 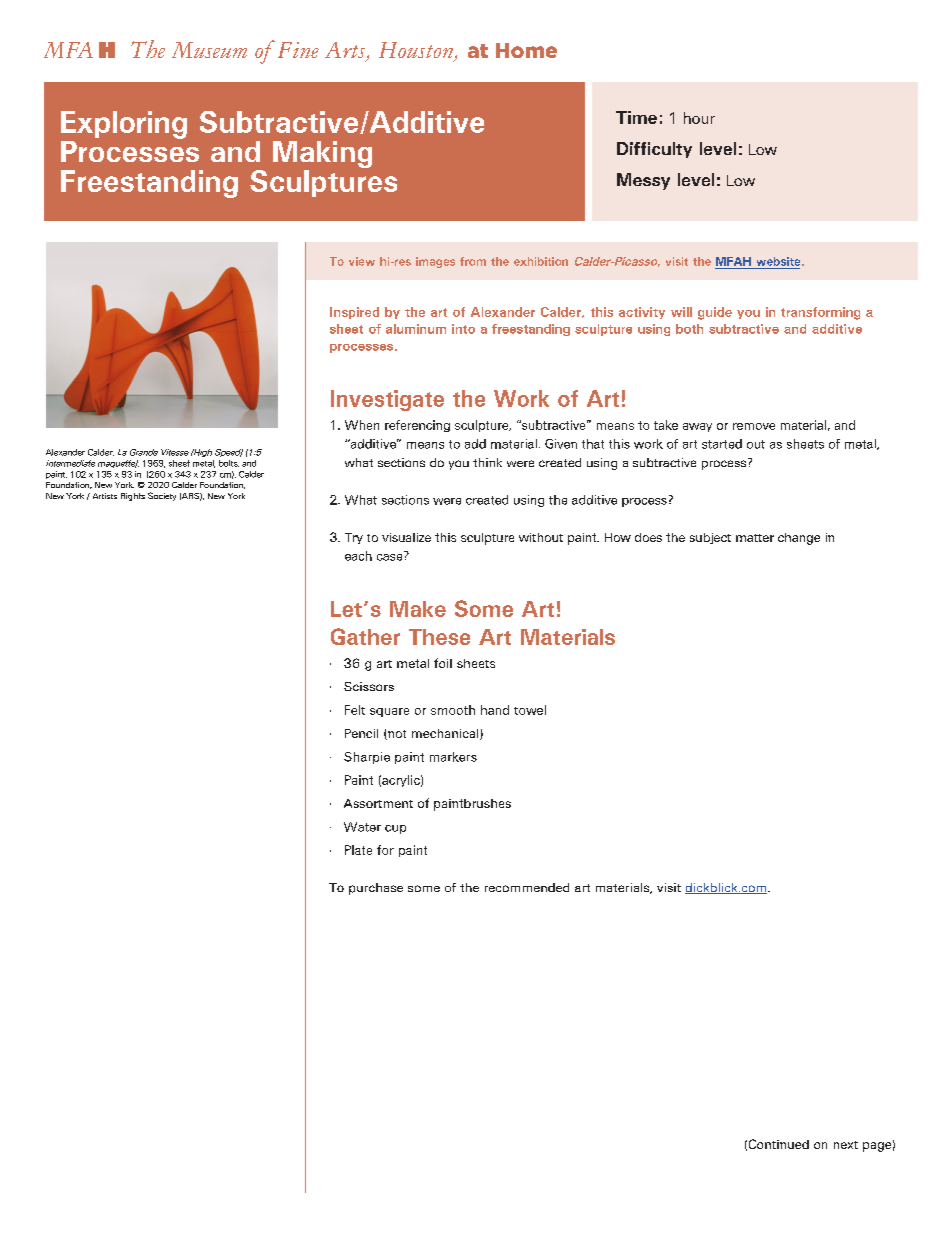 I want to click on Society, so click(x=162, y=496).
